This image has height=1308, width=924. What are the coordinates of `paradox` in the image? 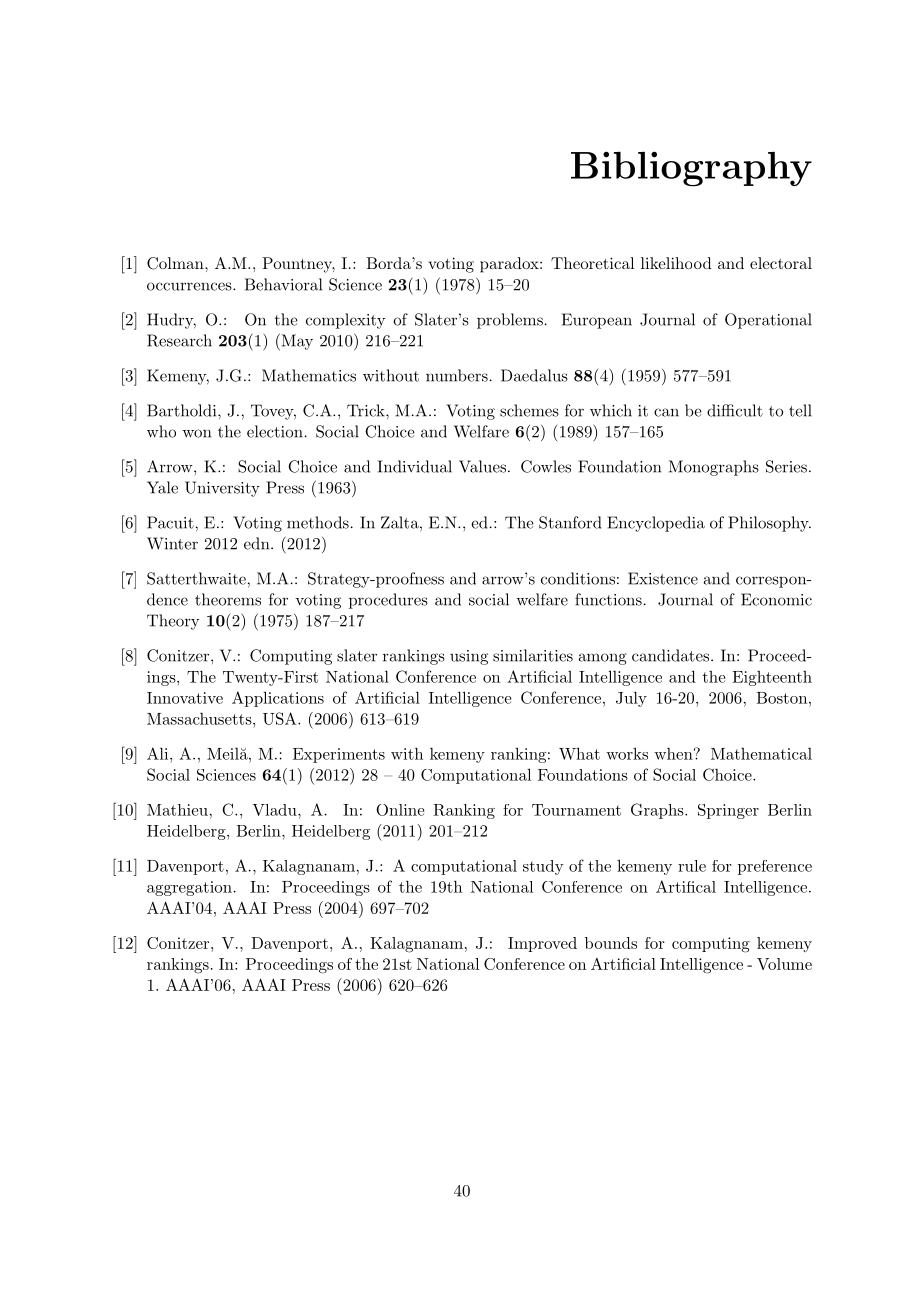 It's located at (510, 265).
